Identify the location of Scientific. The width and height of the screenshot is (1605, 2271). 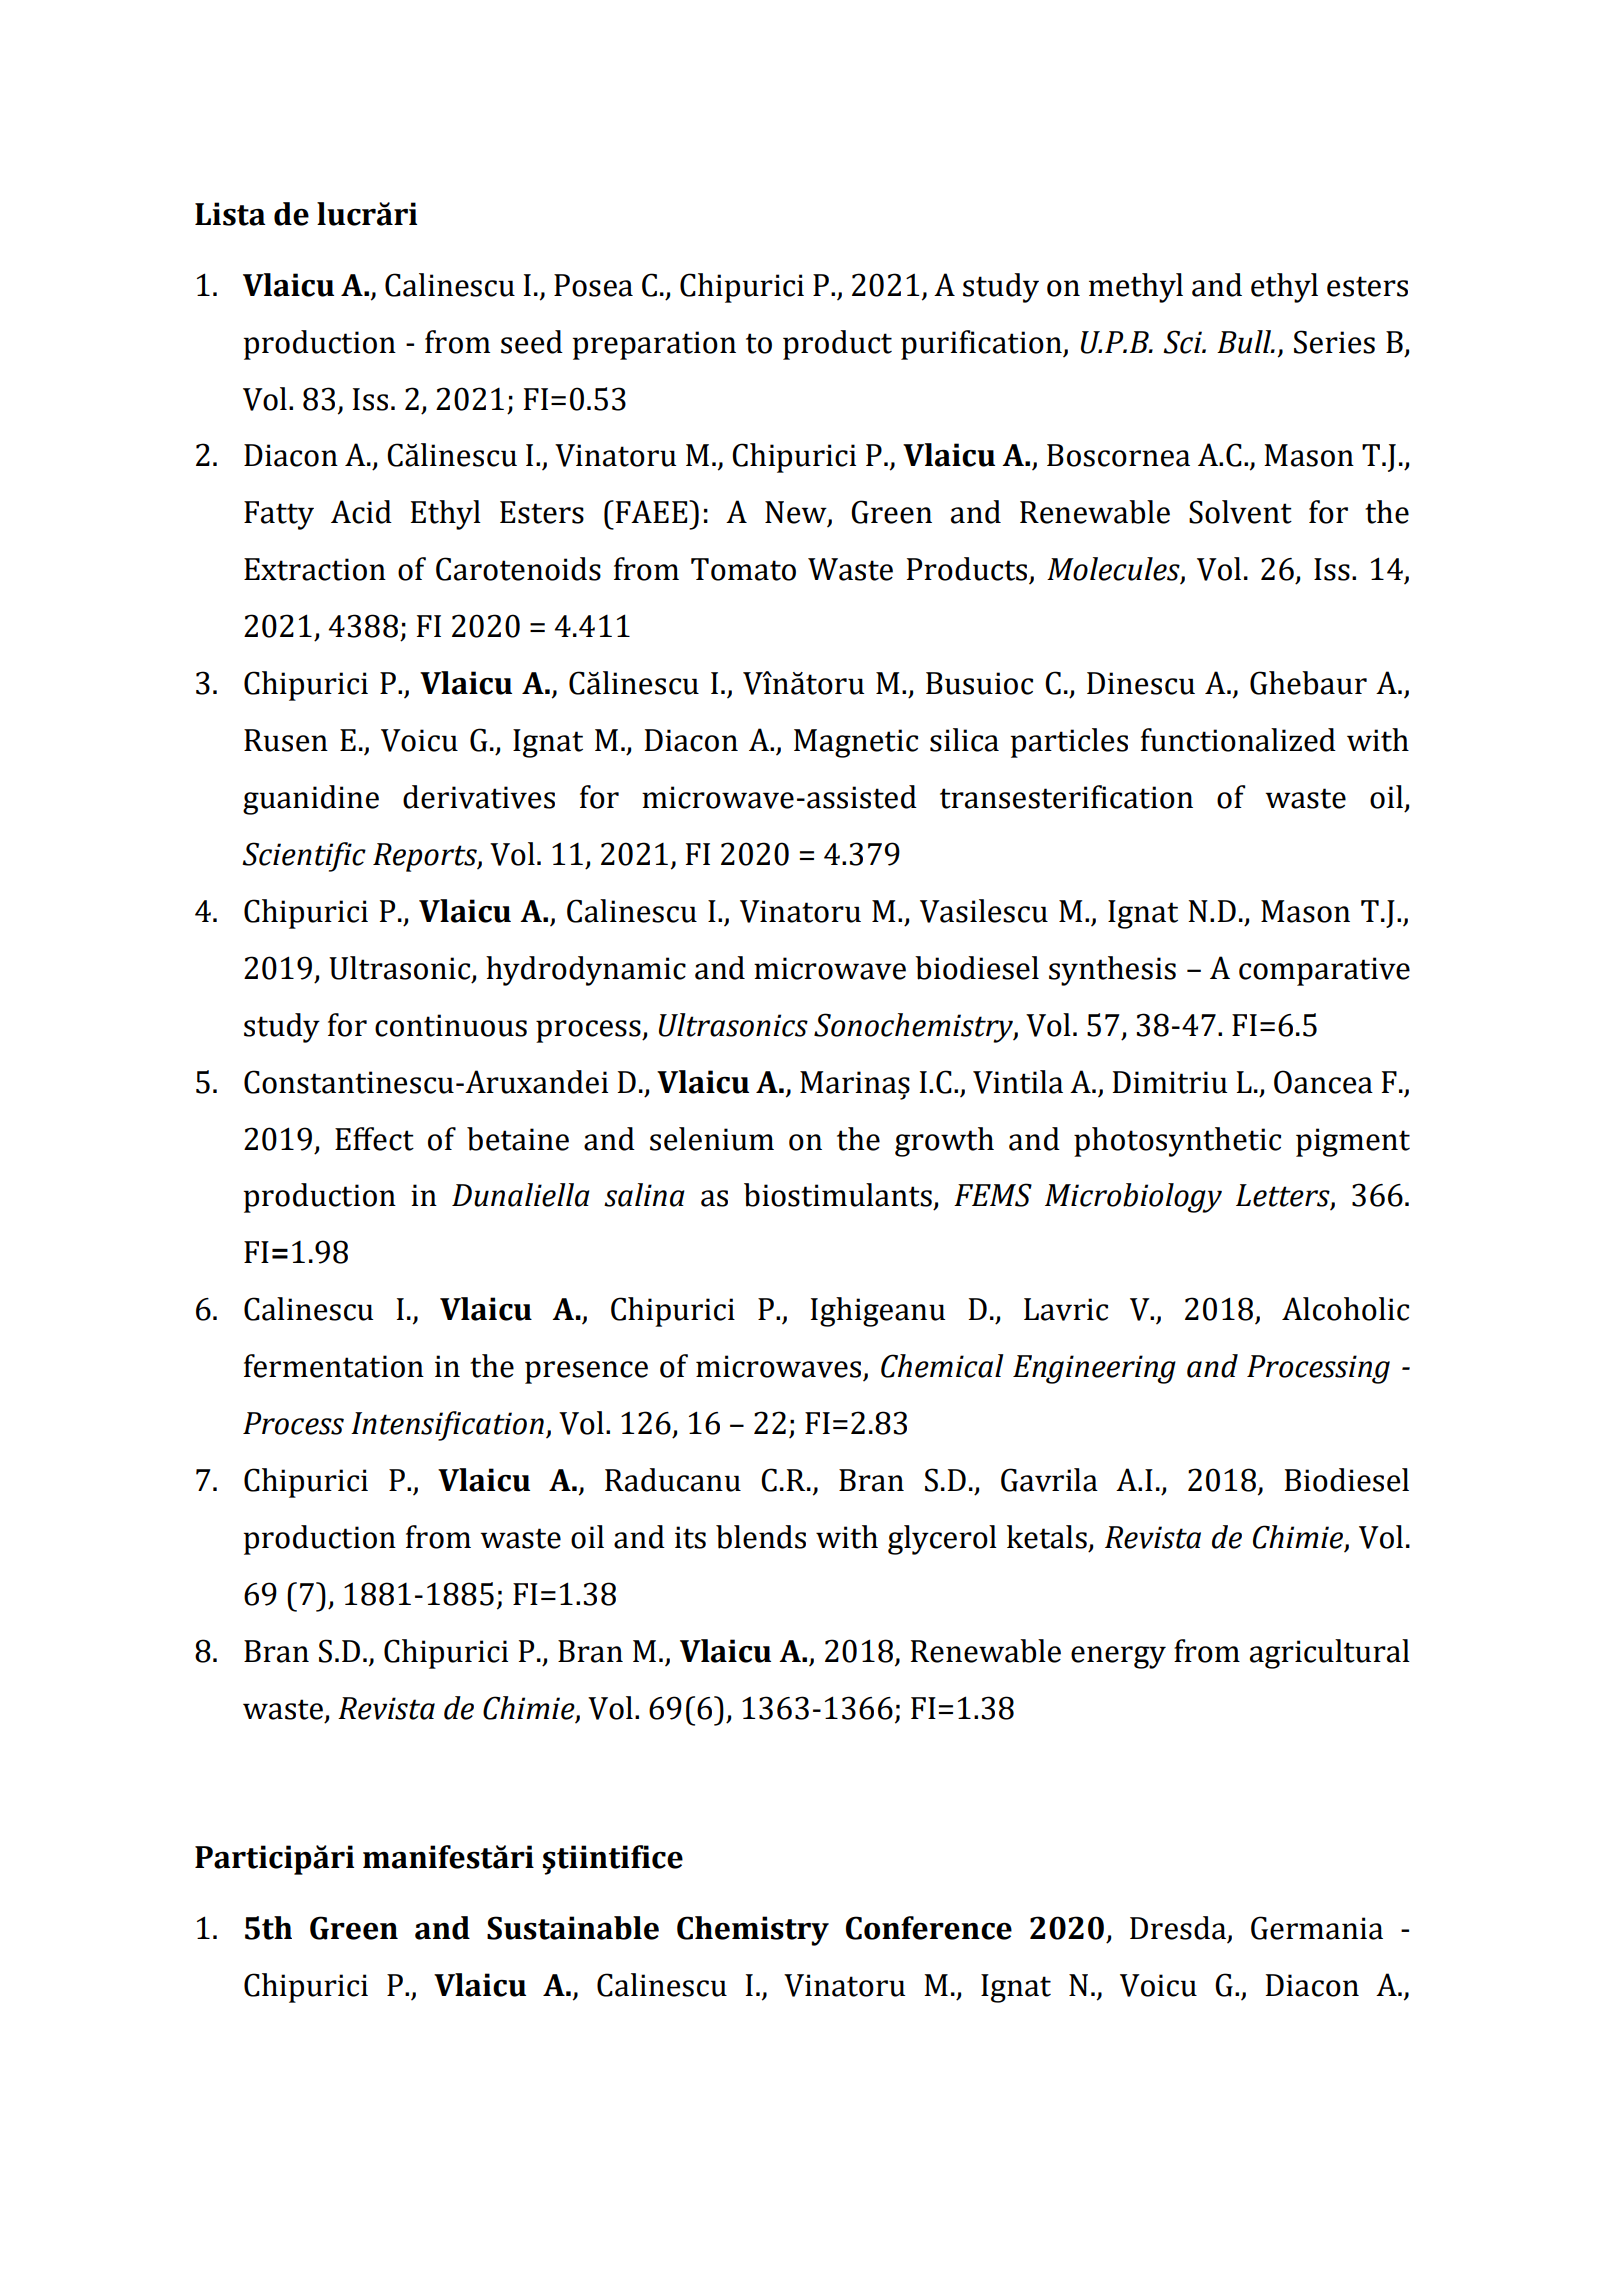
(304, 857).
